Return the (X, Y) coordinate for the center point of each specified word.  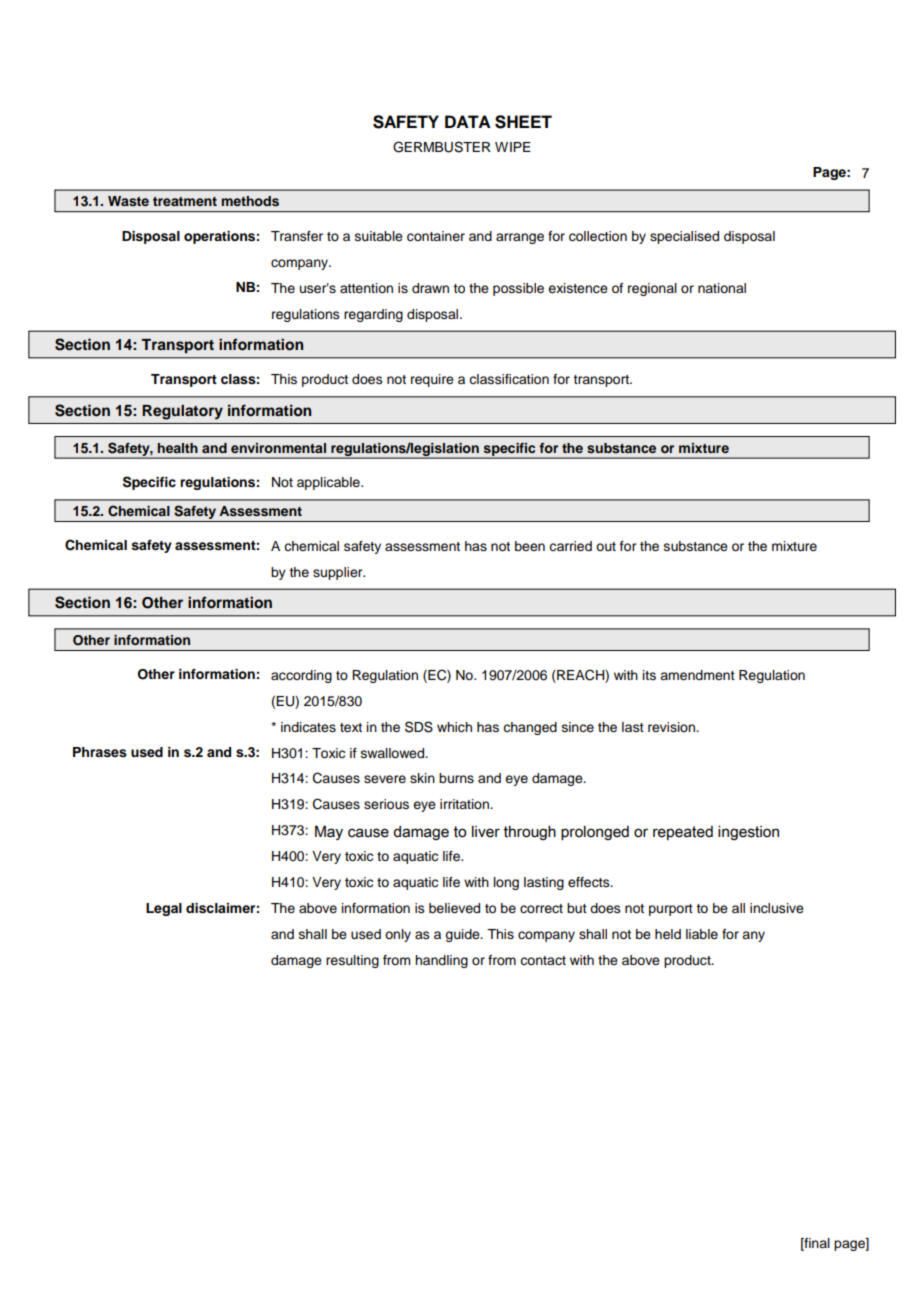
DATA (468, 121)
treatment (185, 201)
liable (702, 934)
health (178, 448)
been (530, 546)
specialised (684, 237)
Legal (164, 909)
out (606, 546)
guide (463, 935)
